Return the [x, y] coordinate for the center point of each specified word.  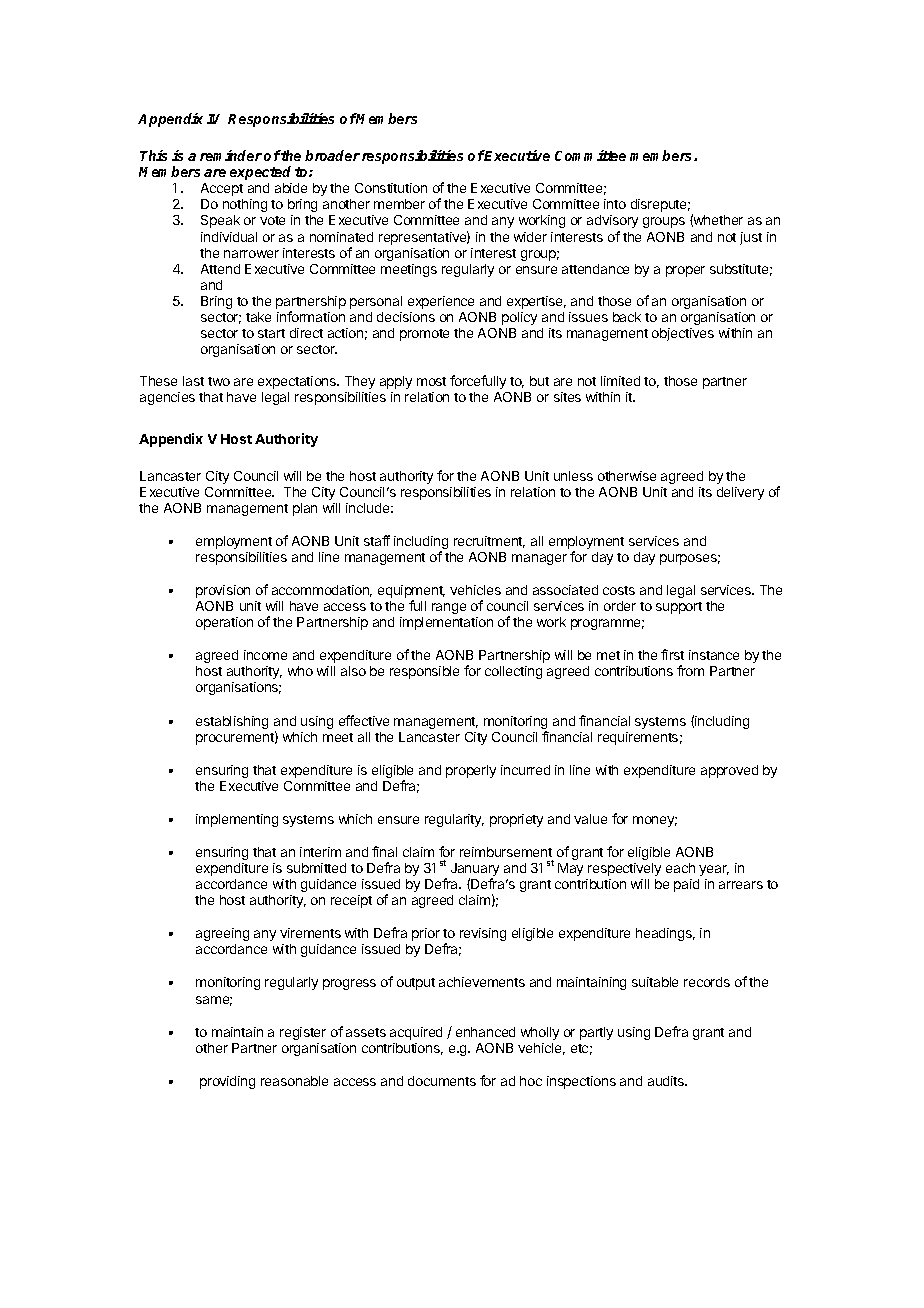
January [475, 871]
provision [223, 591]
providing [227, 1082]
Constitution [391, 188]
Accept [222, 189]
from [690, 670]
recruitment [489, 542]
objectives [683, 334]
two [219, 381]
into [615, 204]
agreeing [222, 934]
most [431, 381]
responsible [424, 672]
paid [686, 885]
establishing [232, 722]
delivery [740, 493]
